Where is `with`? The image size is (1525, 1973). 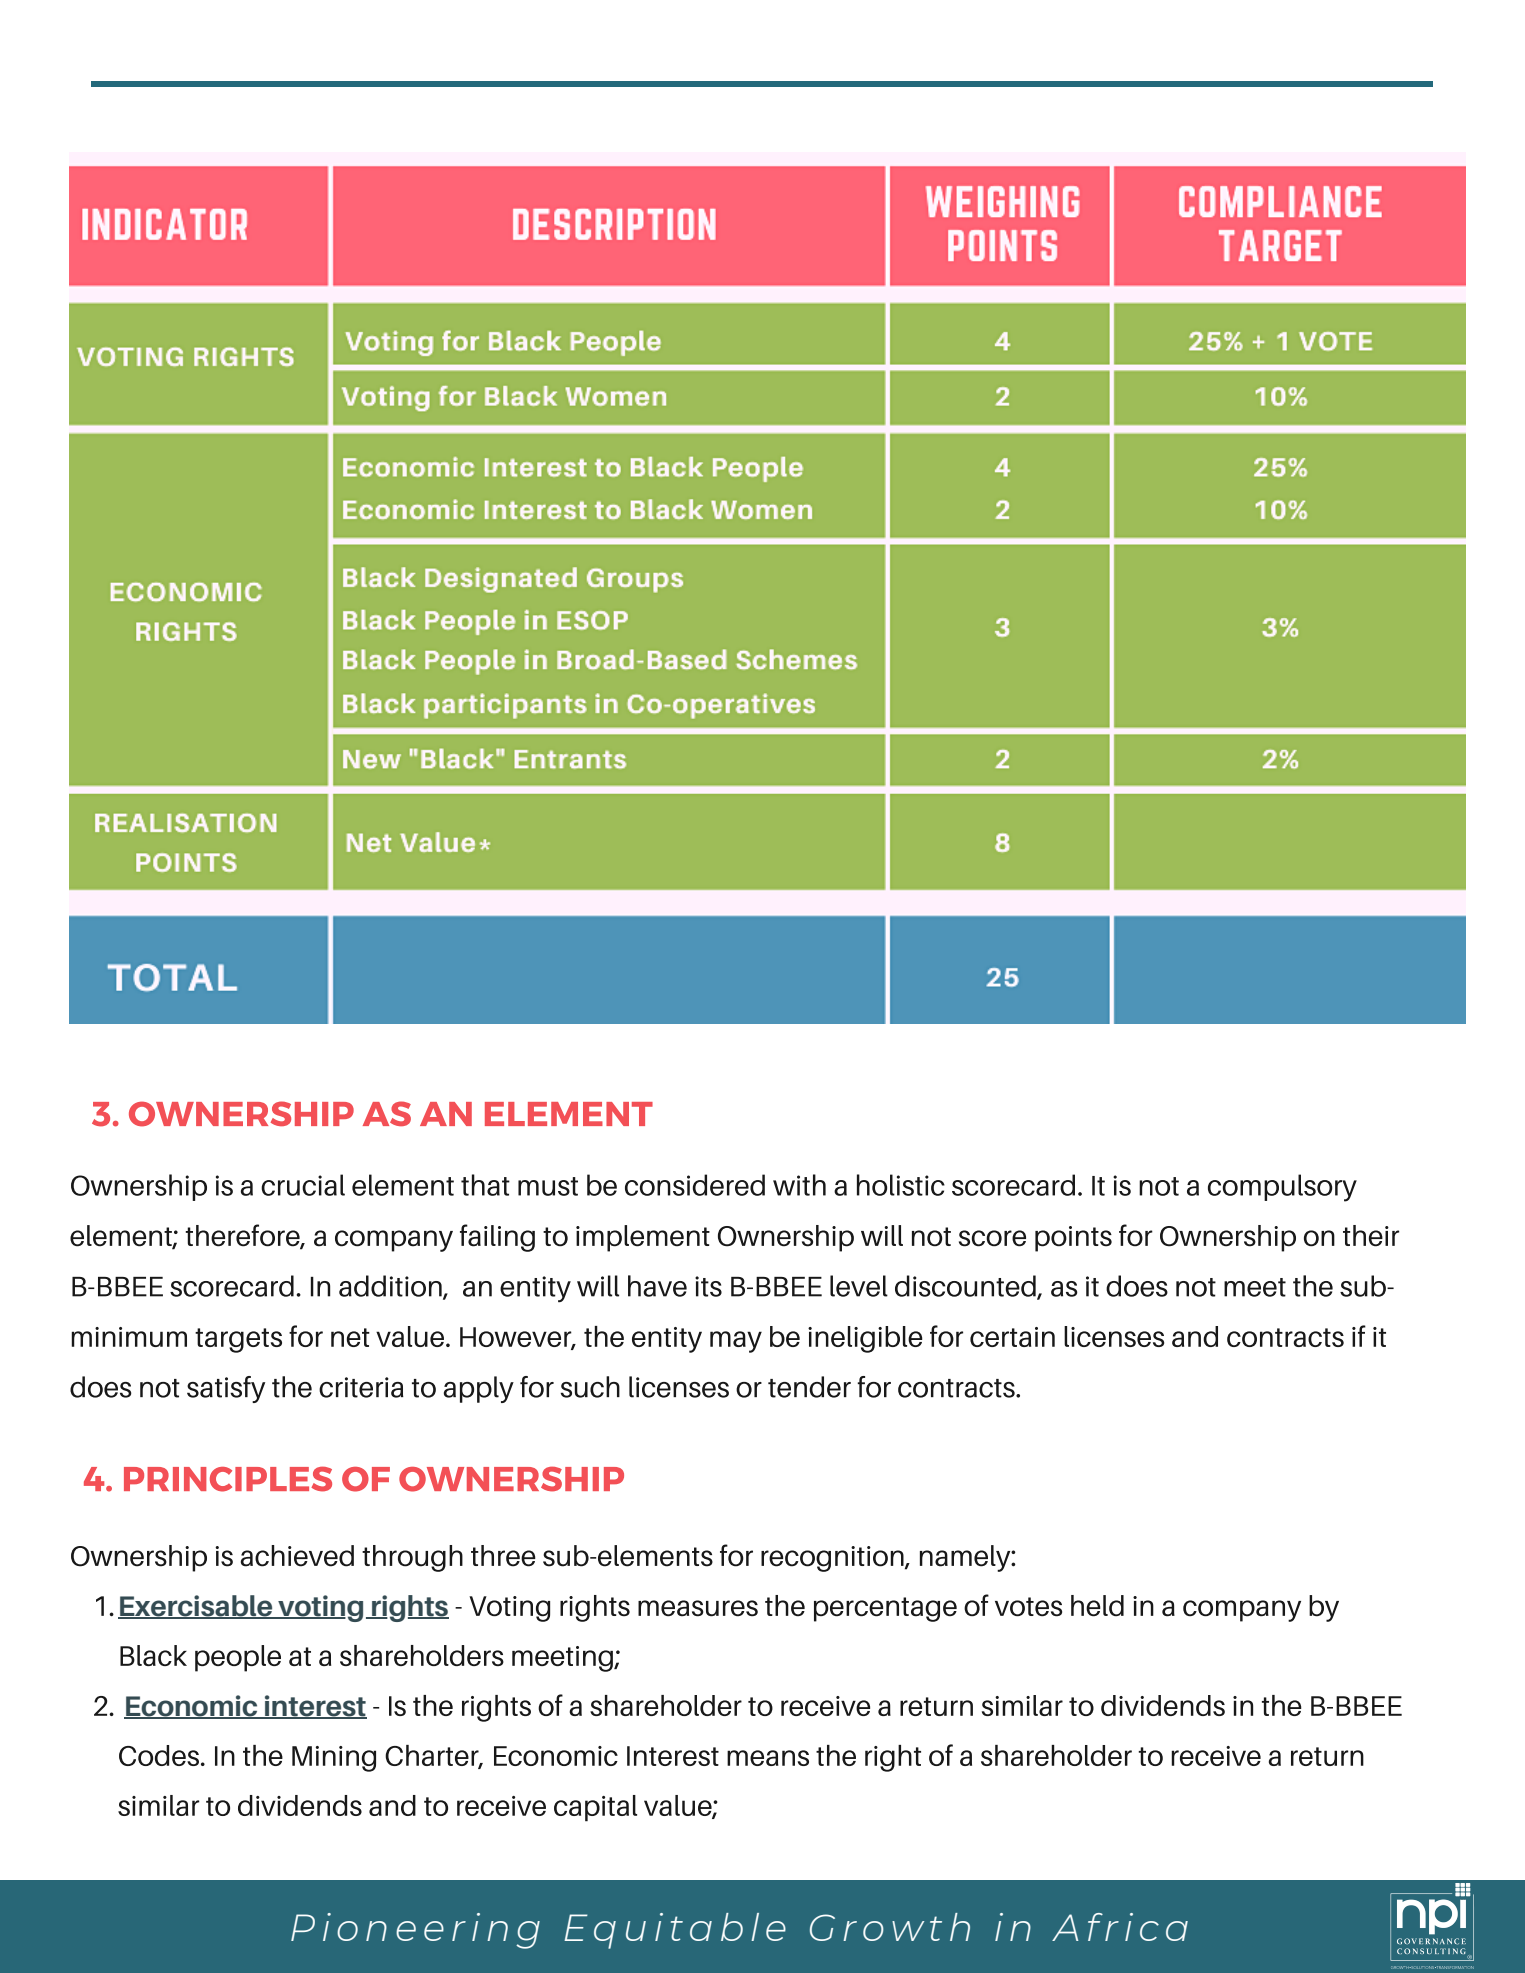 with is located at coordinates (799, 1185).
